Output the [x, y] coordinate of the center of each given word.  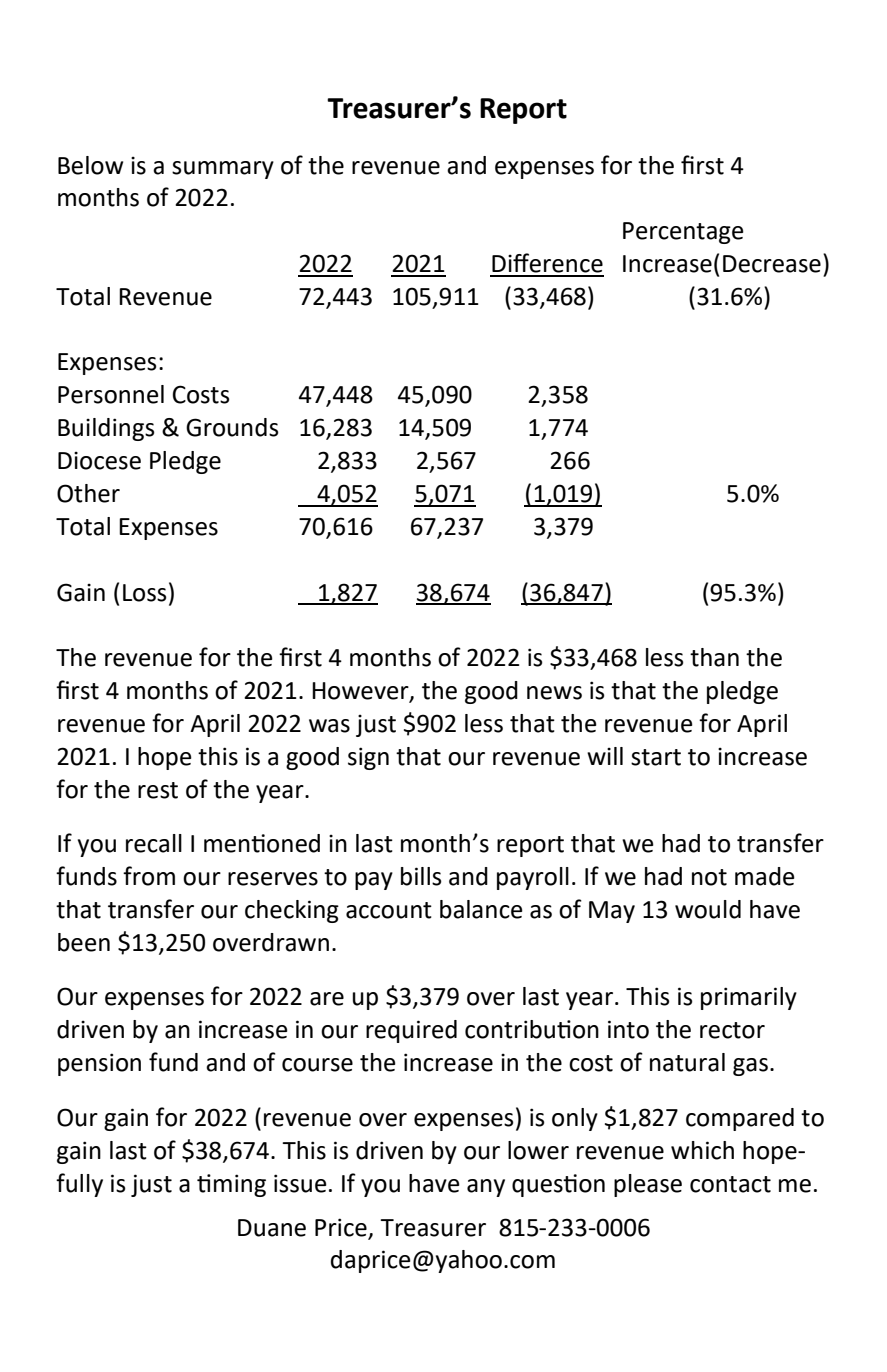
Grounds [232, 427]
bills [421, 876]
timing [231, 1185]
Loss [145, 593]
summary [223, 170]
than [714, 657]
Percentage [683, 233]
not [709, 877]
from [149, 876]
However [361, 692]
